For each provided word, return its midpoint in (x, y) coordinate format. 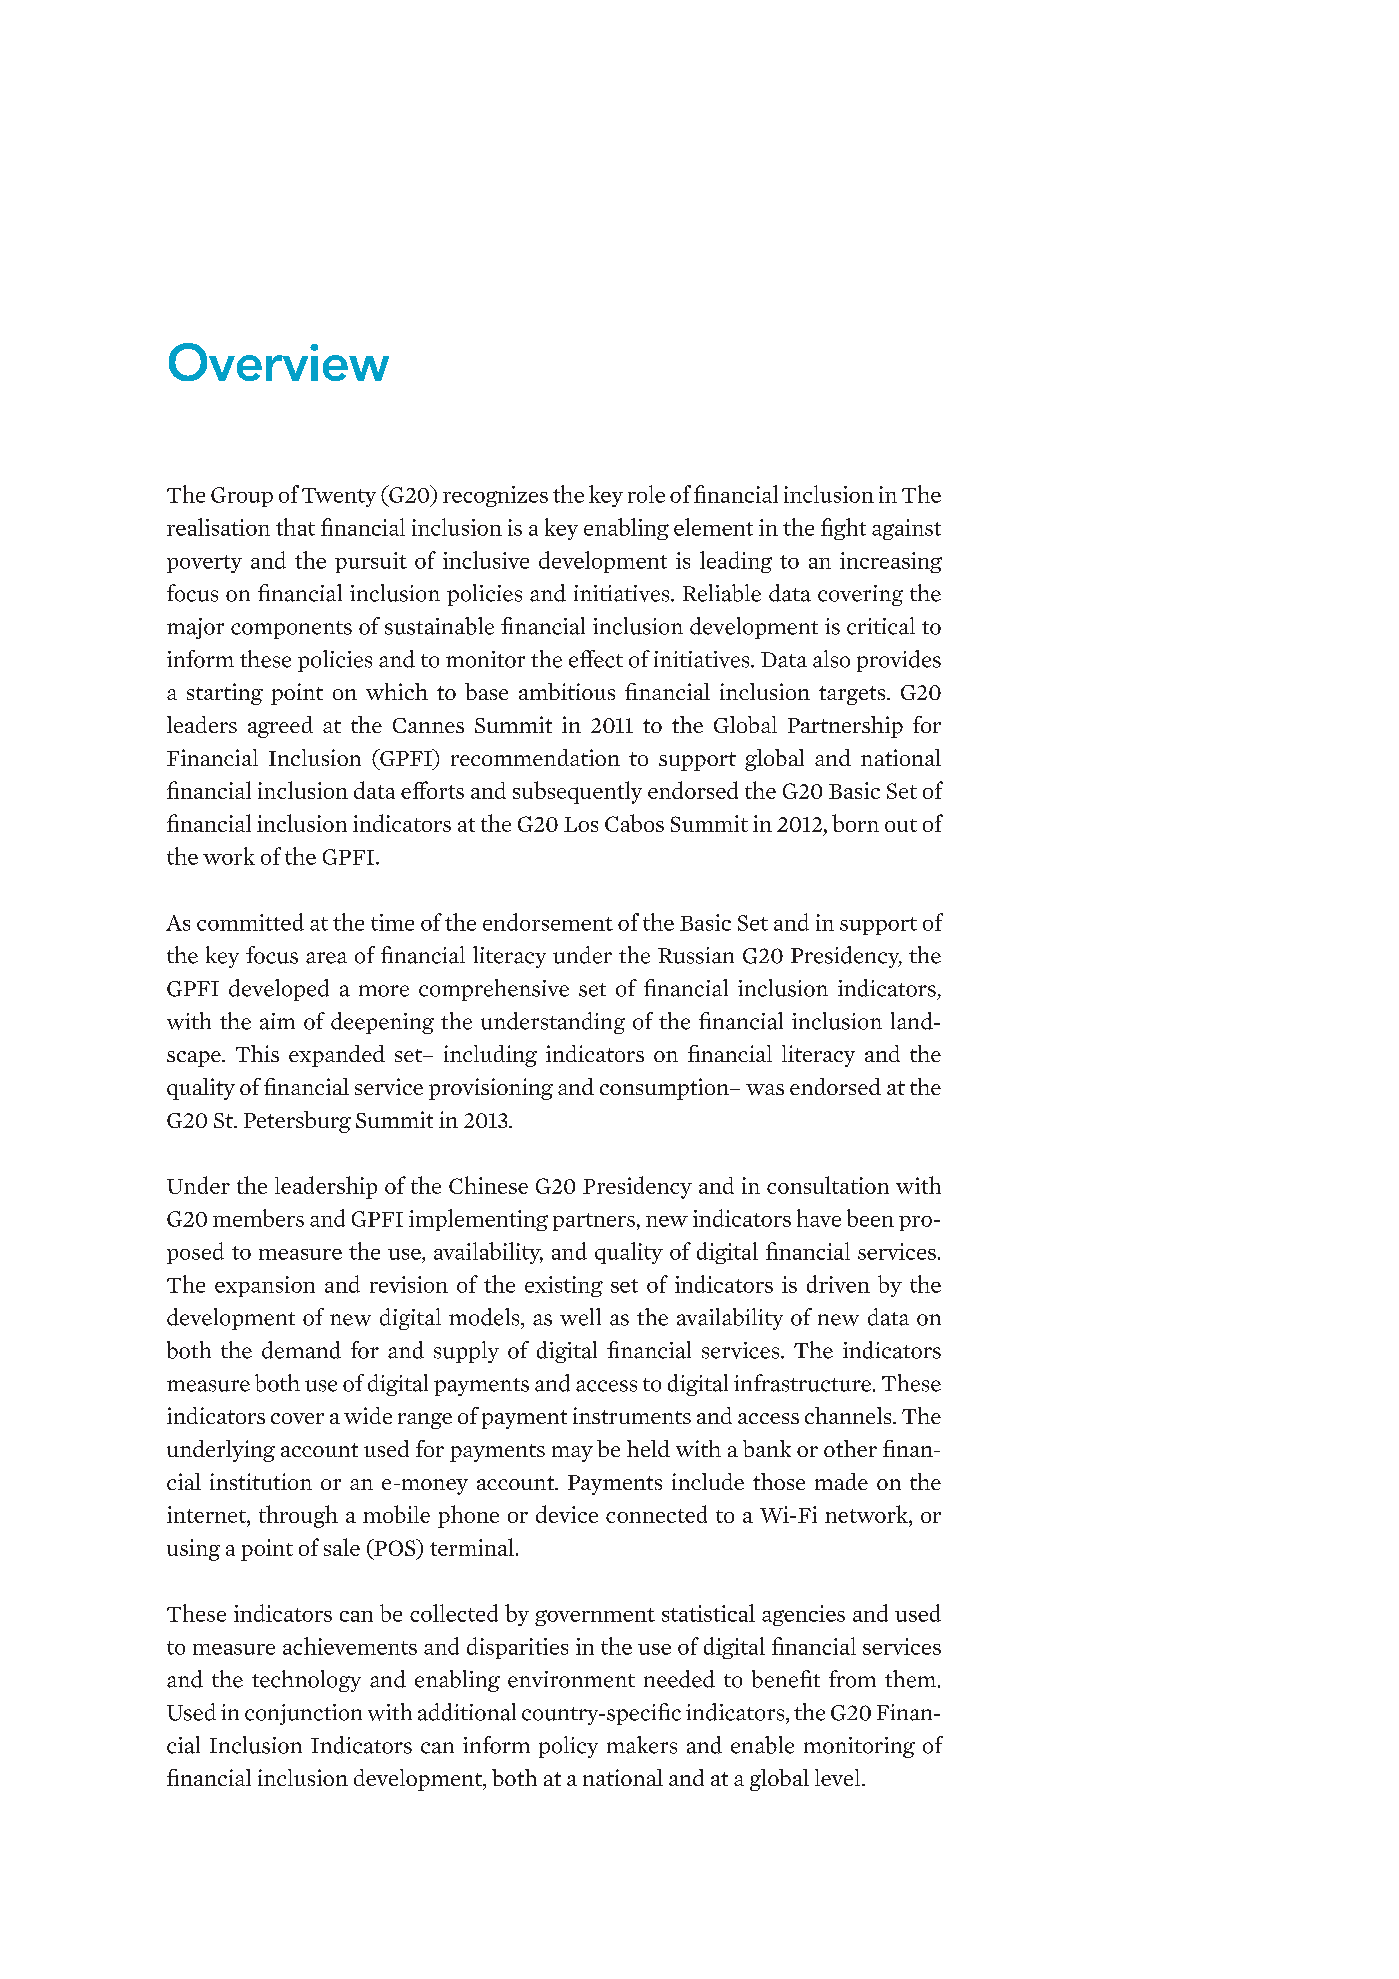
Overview (279, 362)
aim (277, 1021)
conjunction (303, 1714)
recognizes (495, 496)
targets (853, 695)
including (490, 1056)
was (765, 1089)
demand (301, 1350)
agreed (280, 727)
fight (843, 529)
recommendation (535, 757)
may (572, 1454)
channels (849, 1415)
